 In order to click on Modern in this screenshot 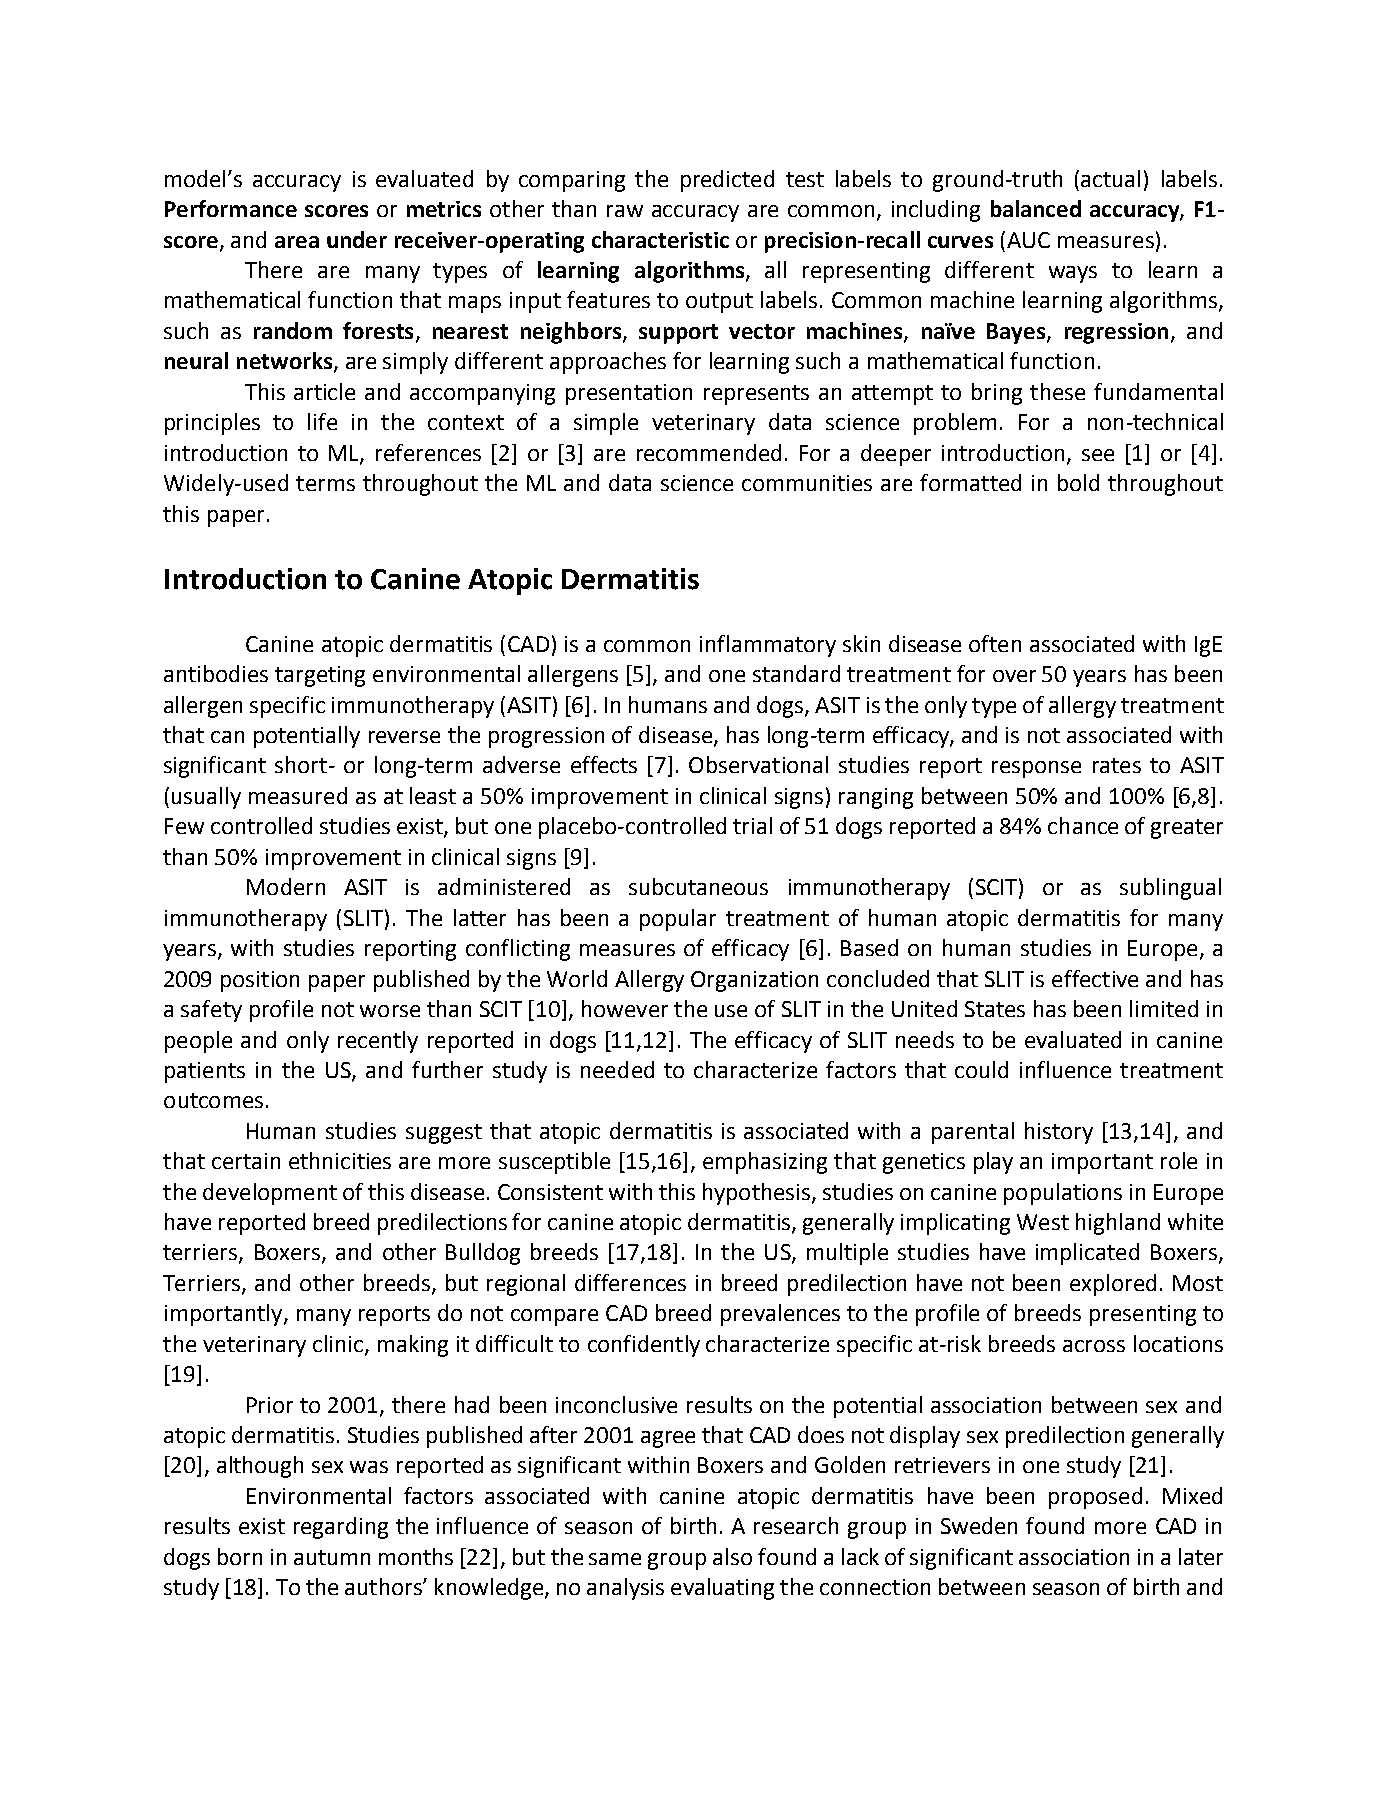, I will do `click(286, 886)`.
